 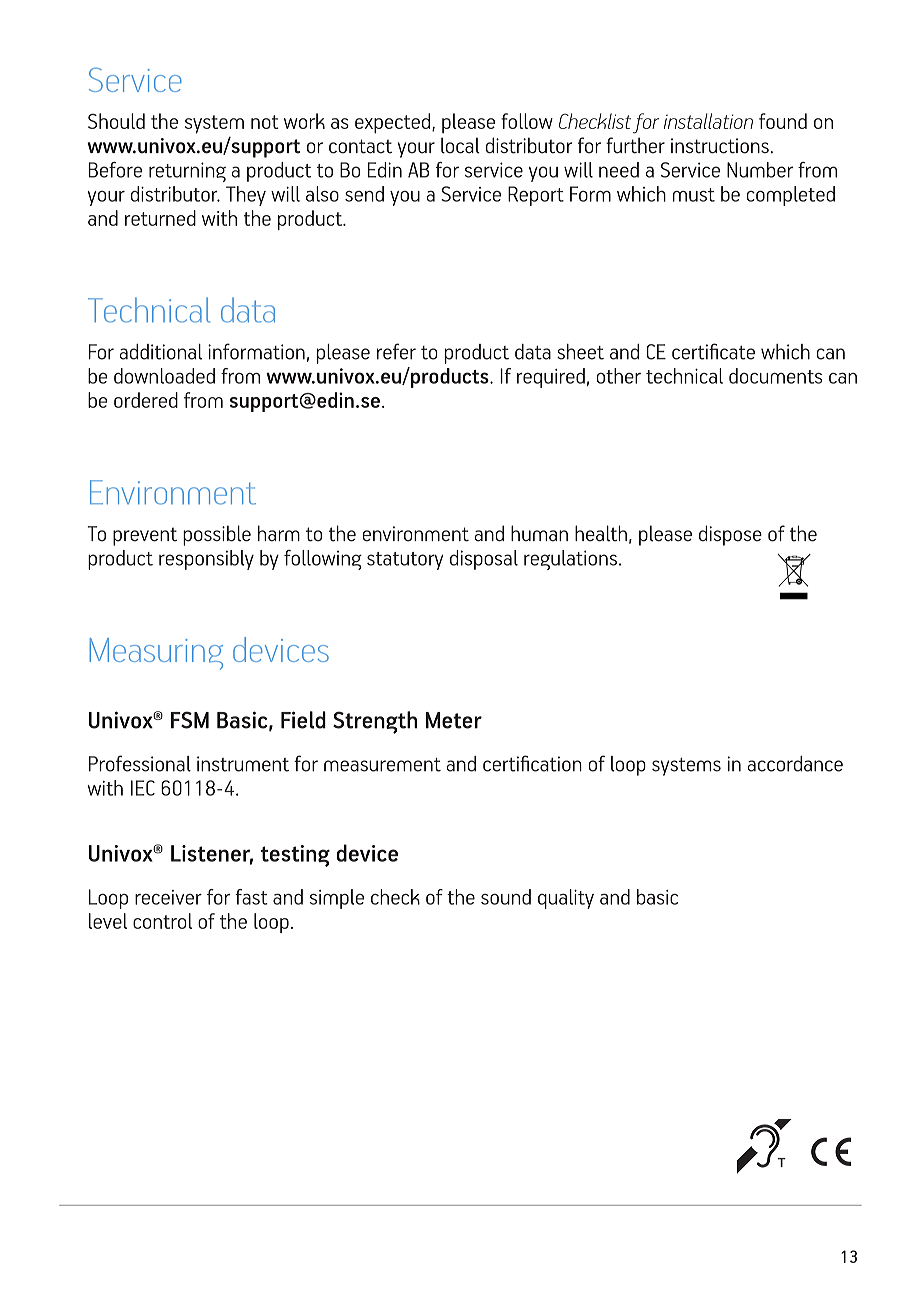 What do you see at coordinates (454, 720) in the image?
I see `Meter` at bounding box center [454, 720].
